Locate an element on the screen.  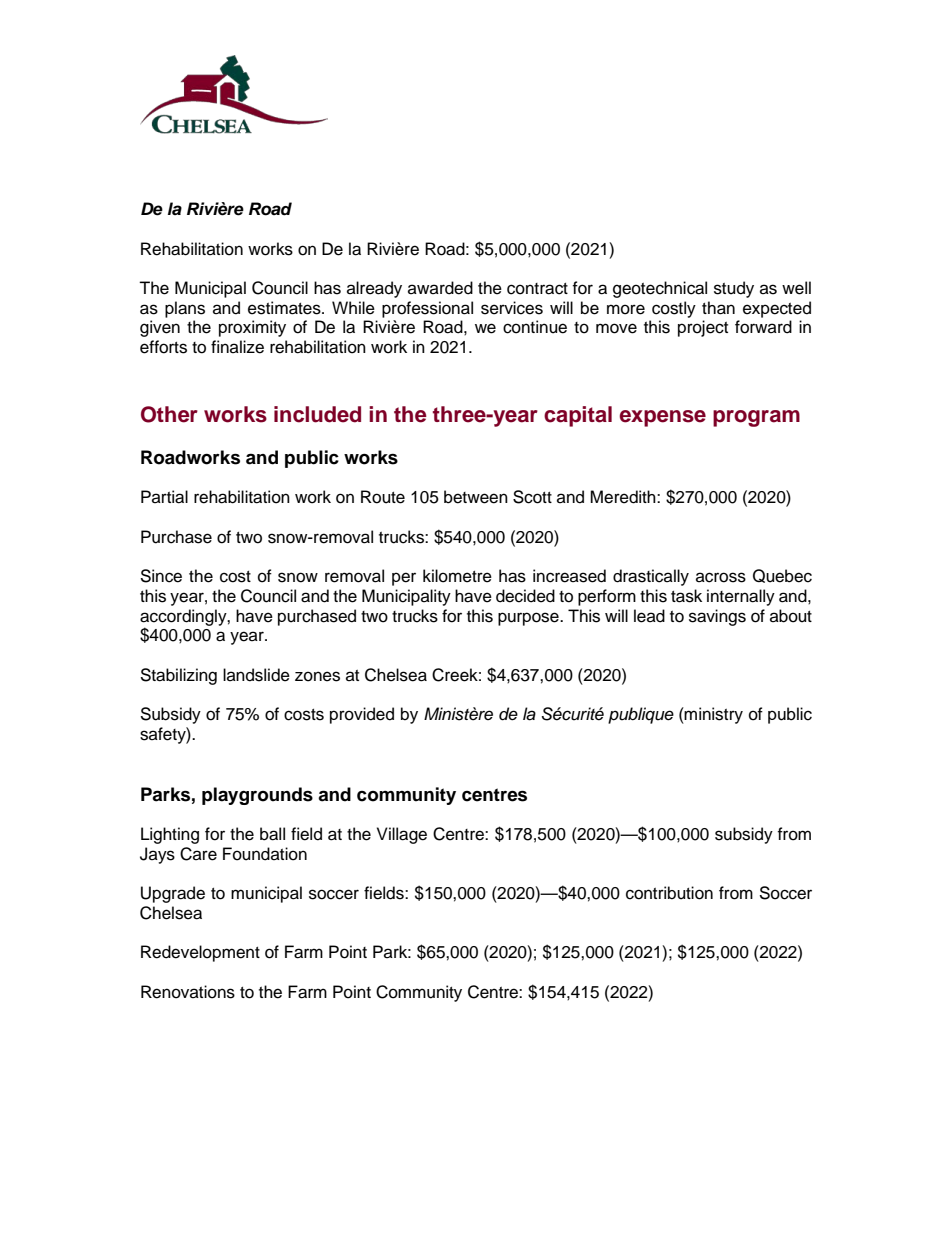
landslide is located at coordinates (256, 675).
